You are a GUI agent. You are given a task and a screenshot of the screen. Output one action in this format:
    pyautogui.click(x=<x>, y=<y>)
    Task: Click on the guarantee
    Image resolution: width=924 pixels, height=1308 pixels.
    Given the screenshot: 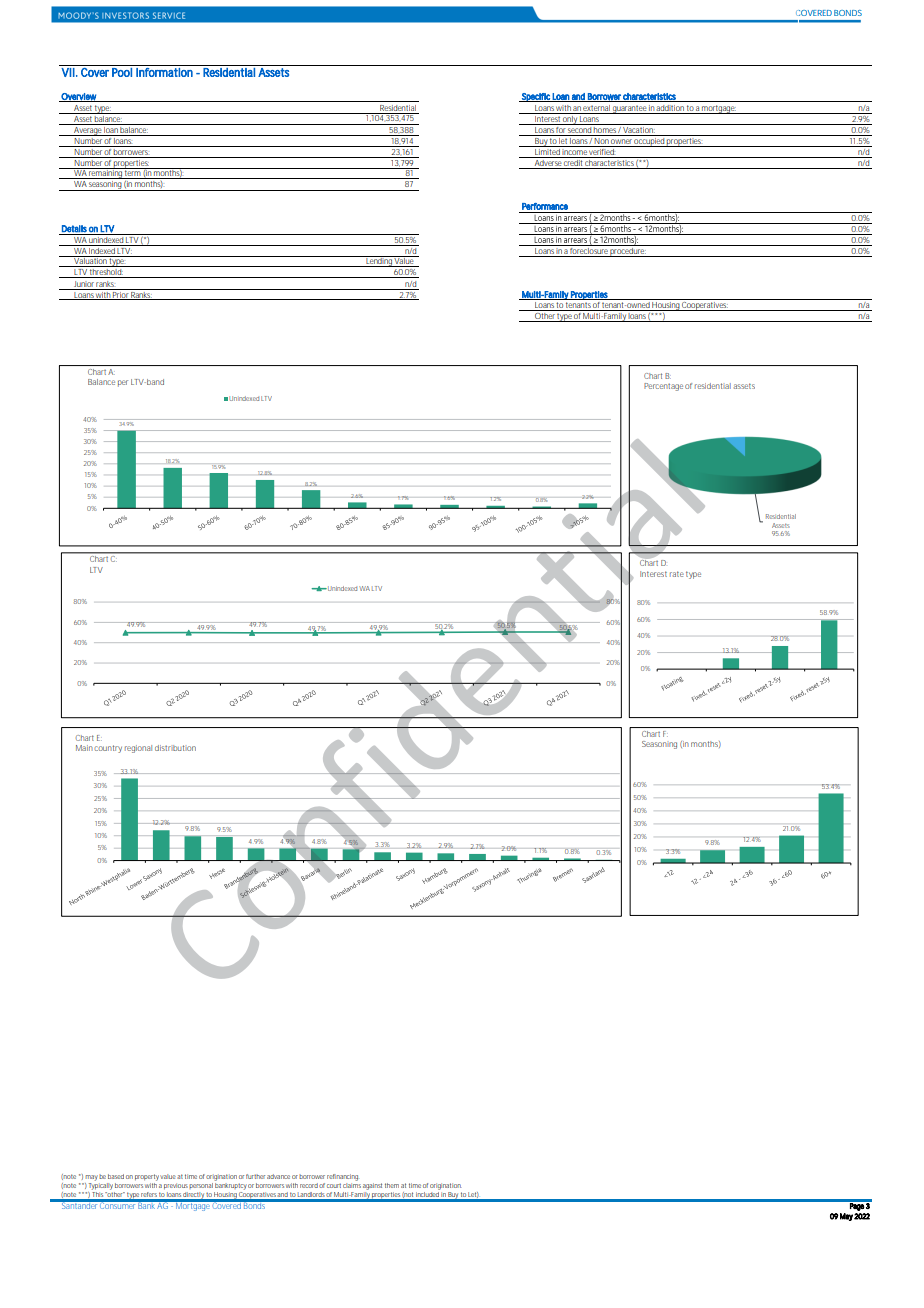 What is the action you would take?
    pyautogui.click(x=630, y=109)
